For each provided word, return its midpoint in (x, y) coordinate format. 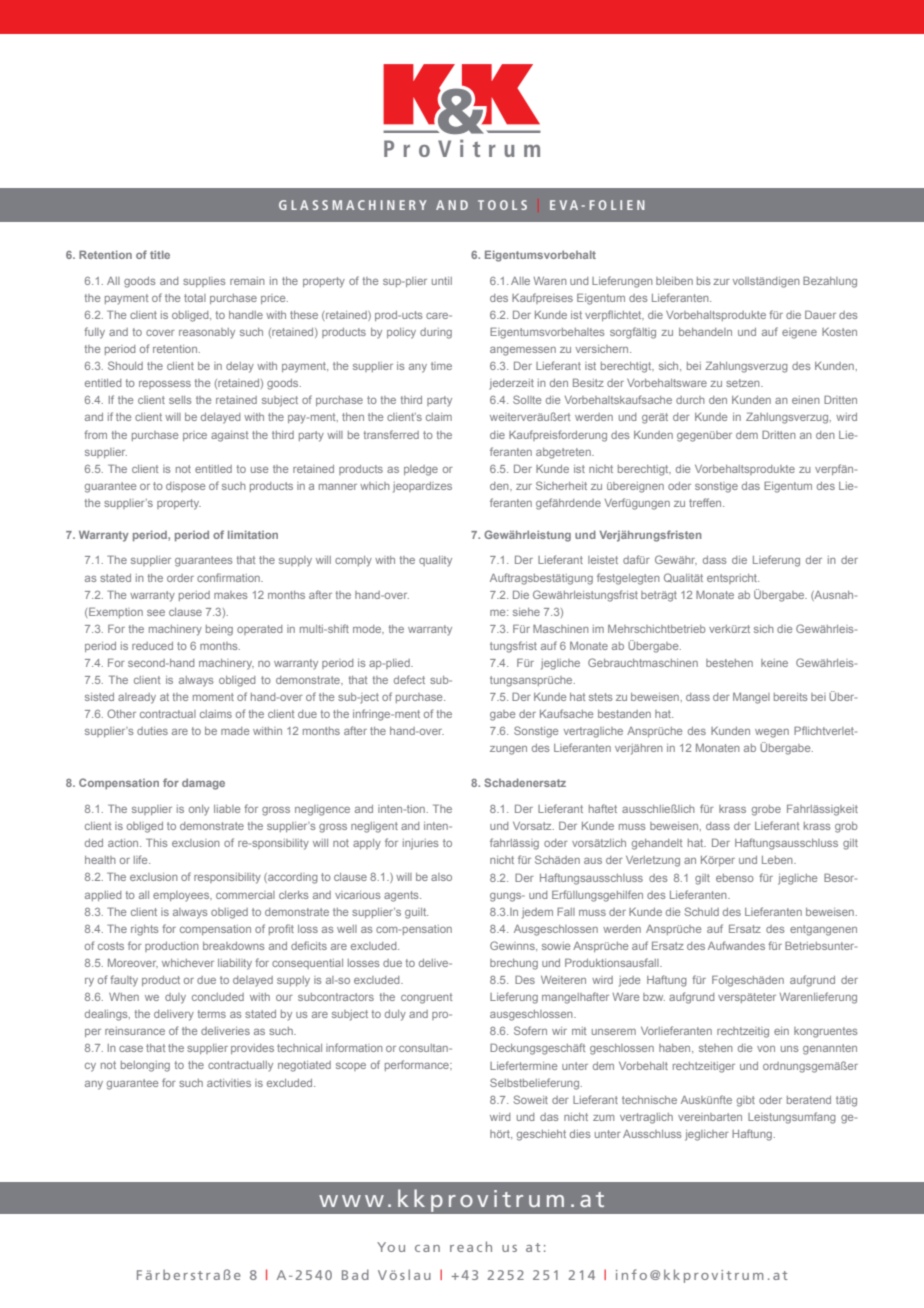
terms (211, 1014)
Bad (355, 1274)
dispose (185, 487)
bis (703, 281)
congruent (426, 998)
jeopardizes (422, 487)
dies (580, 1134)
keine (774, 663)
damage (203, 784)
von (766, 1049)
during (436, 333)
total (195, 298)
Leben (778, 860)
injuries (420, 844)
